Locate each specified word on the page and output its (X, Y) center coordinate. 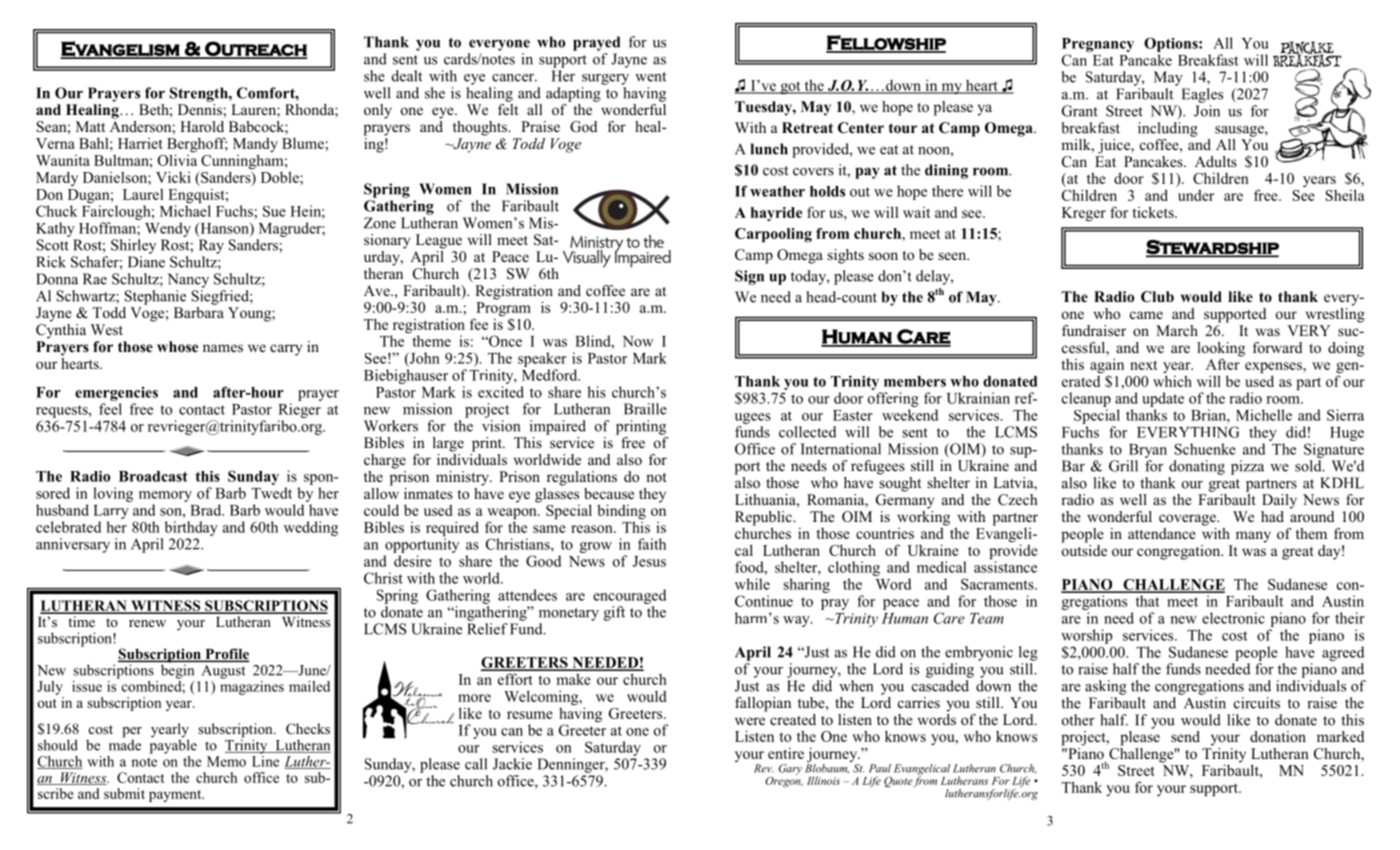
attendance (1162, 533)
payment (176, 796)
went (650, 77)
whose (177, 347)
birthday (191, 528)
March (1177, 330)
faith (652, 544)
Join (1207, 109)
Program (502, 310)
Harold (202, 126)
